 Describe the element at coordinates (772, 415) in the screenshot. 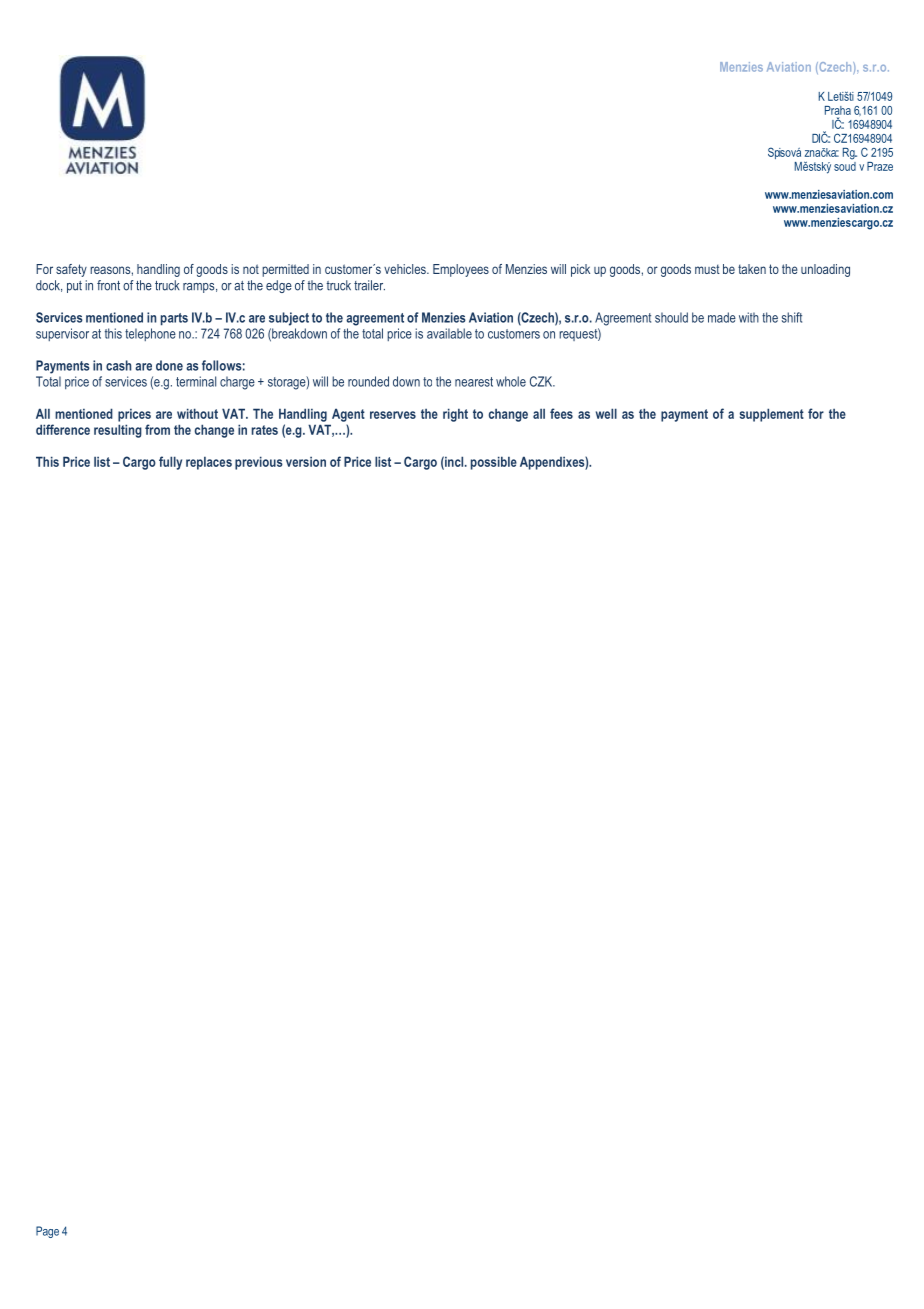

I see `supplement` at that location.
